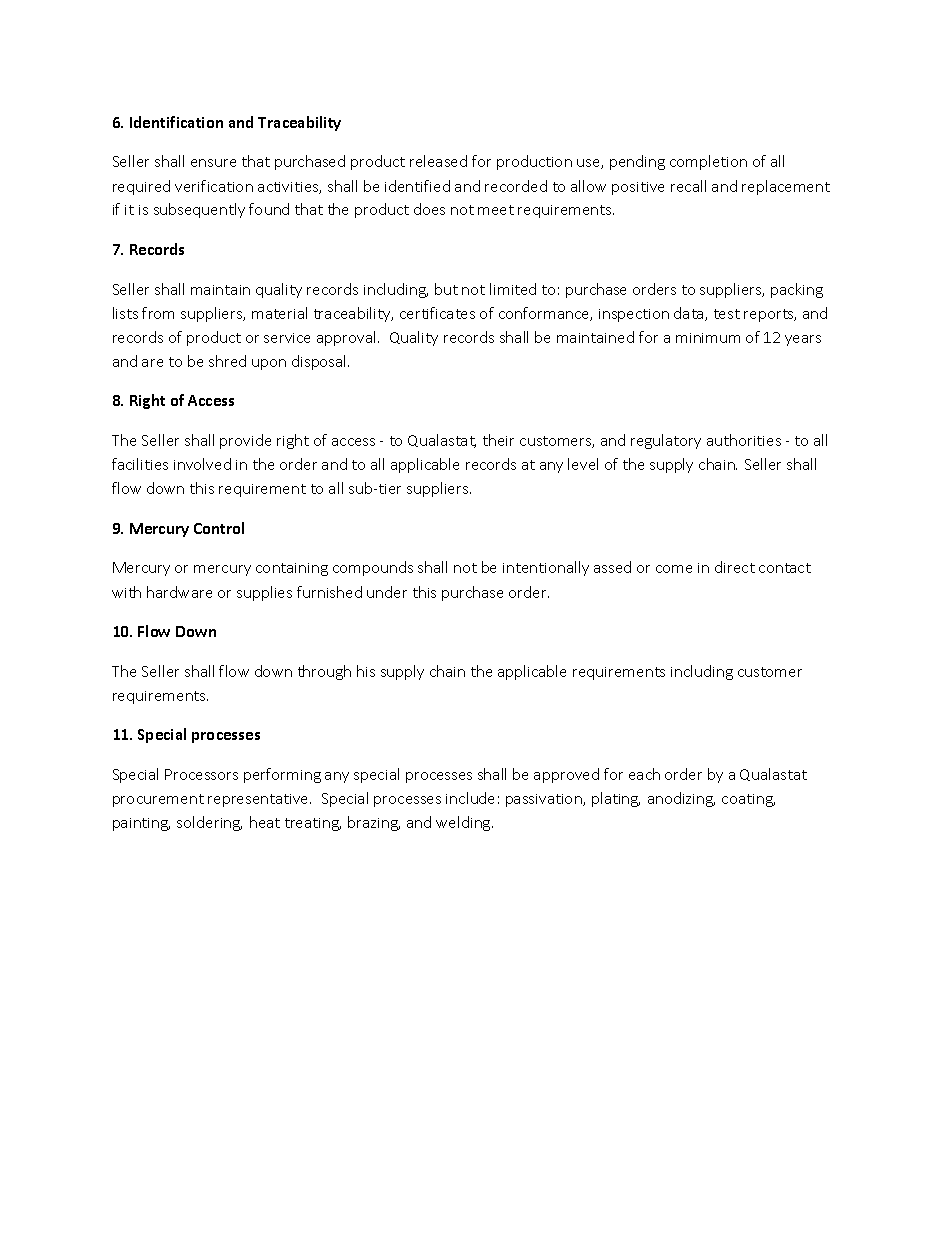  Describe the element at coordinates (708, 162) in the screenshot. I see `completion` at that location.
